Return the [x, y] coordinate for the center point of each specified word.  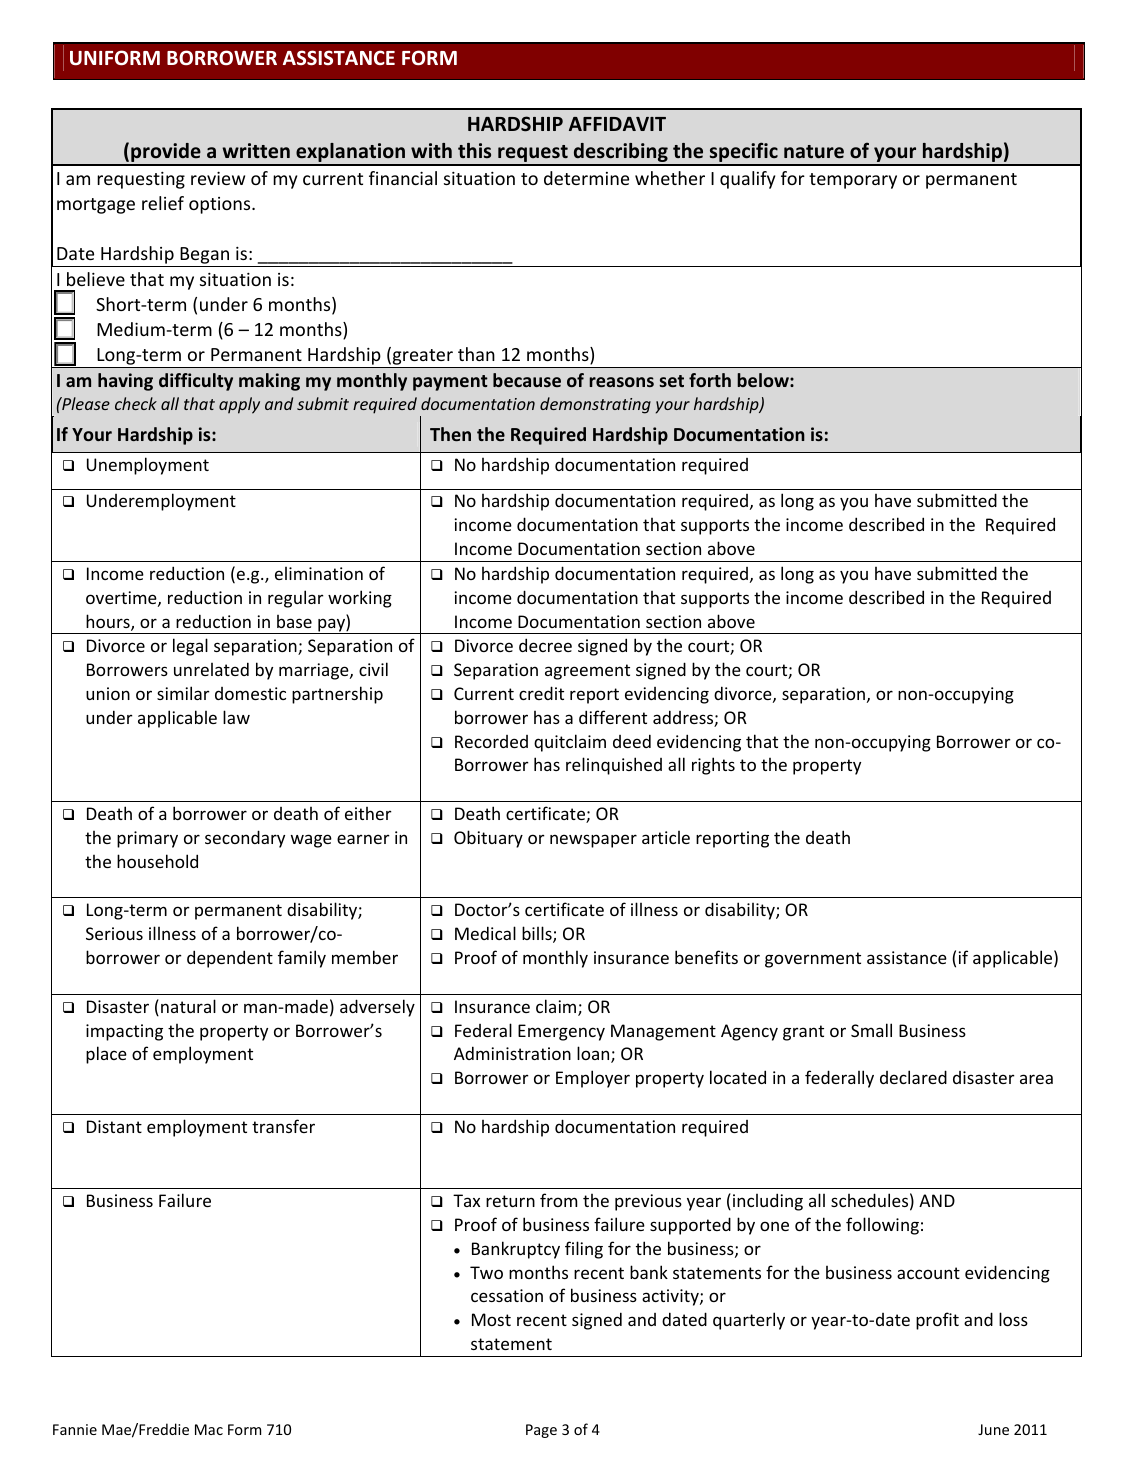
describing [621, 154]
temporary [853, 181]
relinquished [614, 766]
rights [713, 766]
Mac [209, 1429]
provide [166, 154]
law [236, 717]
